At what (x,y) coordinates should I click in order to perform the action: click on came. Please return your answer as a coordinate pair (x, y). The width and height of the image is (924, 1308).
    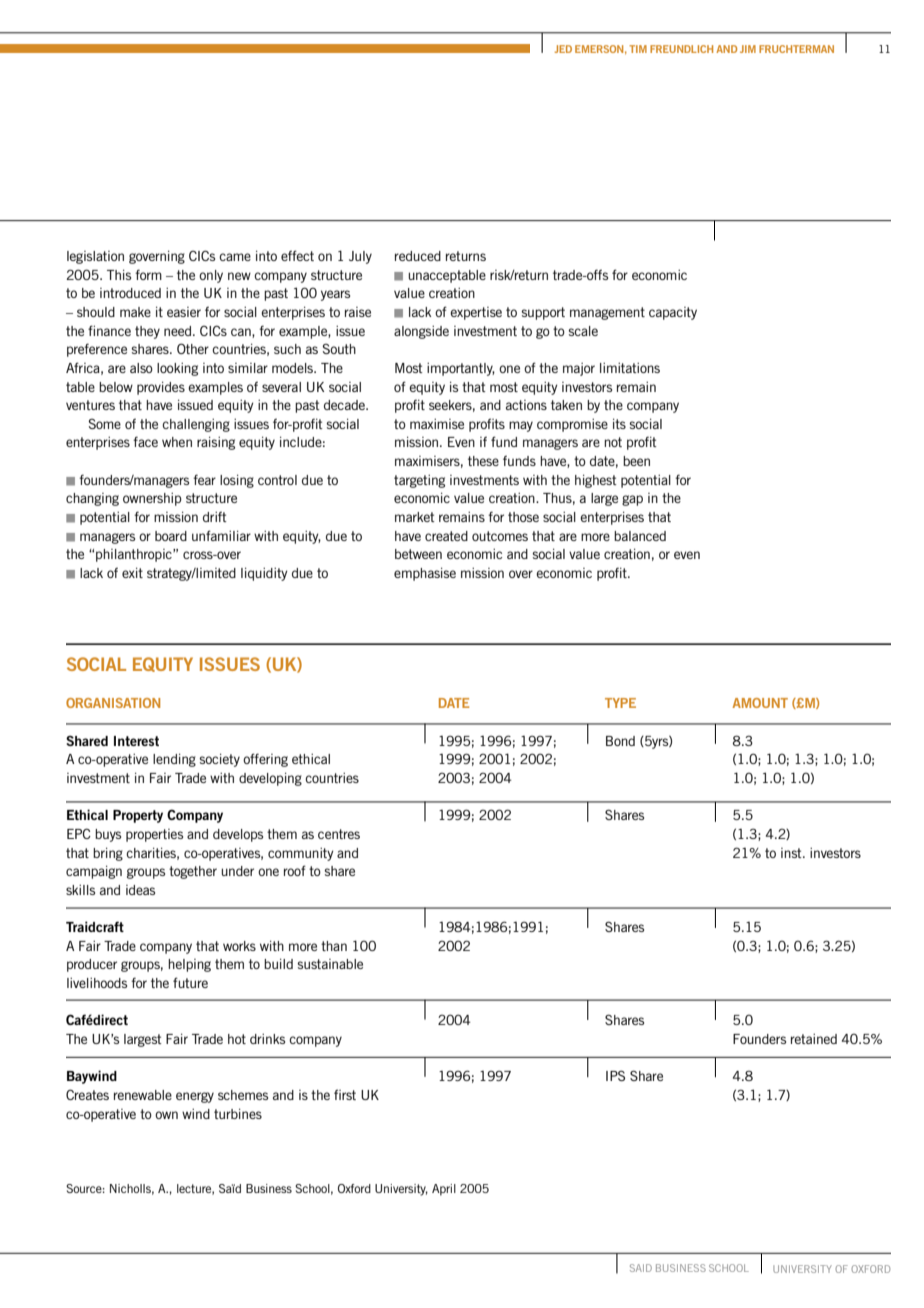
    Looking at the image, I should click on (235, 257).
